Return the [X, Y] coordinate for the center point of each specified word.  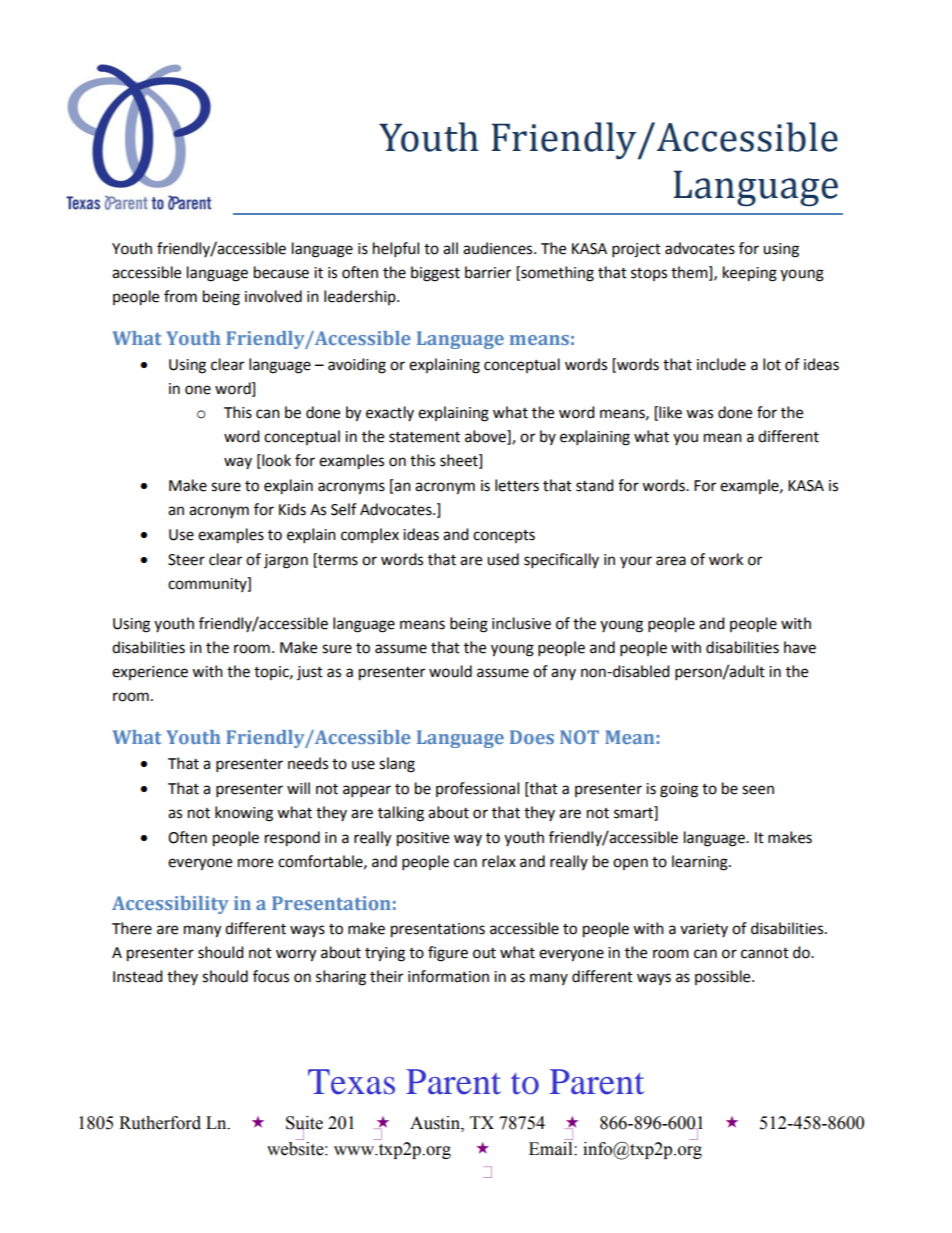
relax [499, 861]
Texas [351, 1082]
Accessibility [170, 905]
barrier [488, 272]
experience [150, 673]
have [800, 647]
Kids [292, 509]
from [180, 296]
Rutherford [160, 1123]
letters [517, 485]
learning [701, 863]
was [699, 414]
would [450, 671]
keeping [750, 274]
